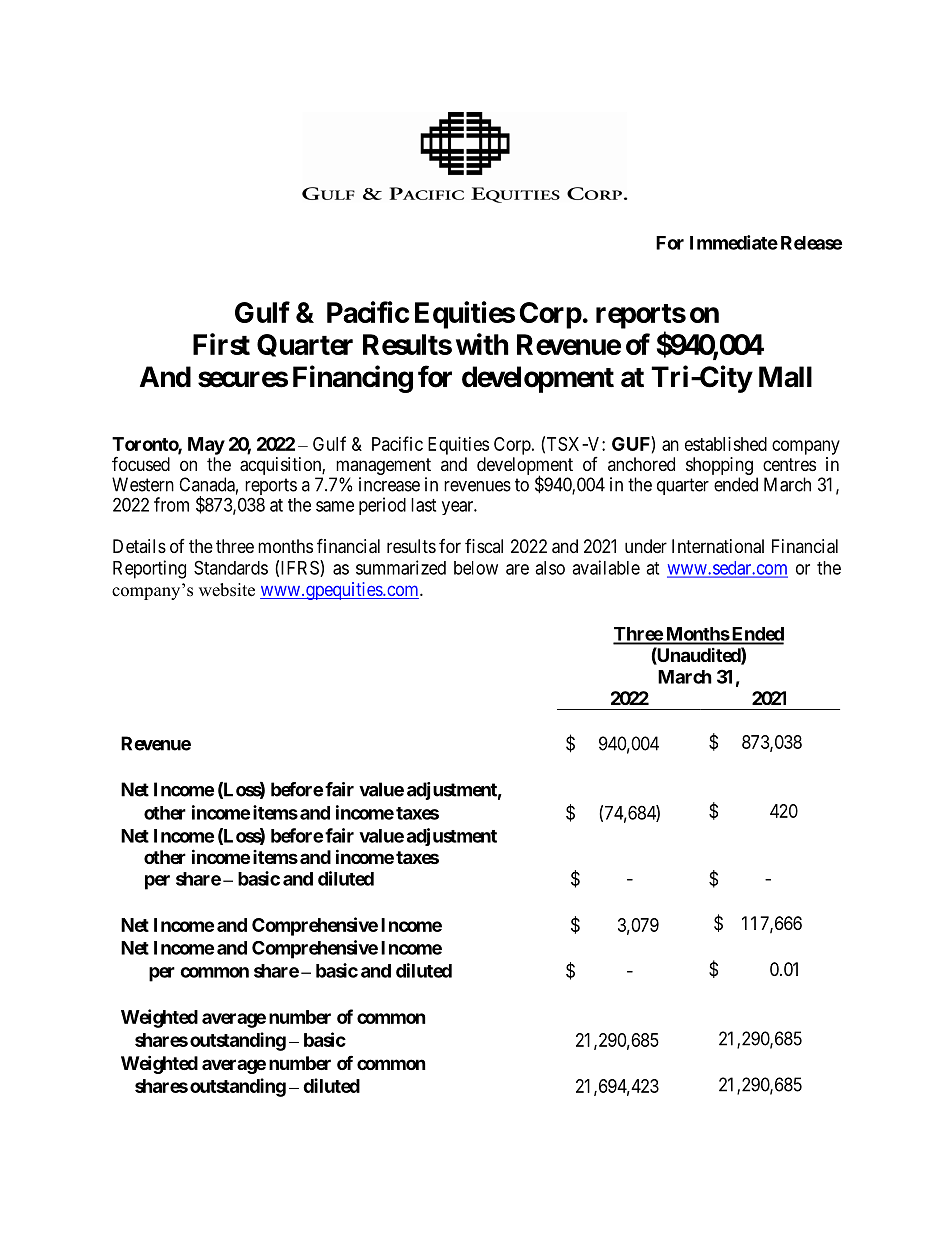 Image resolution: width=952 pixels, height=1233 pixels. What do you see at coordinates (206, 446) in the screenshot?
I see `May` at bounding box center [206, 446].
